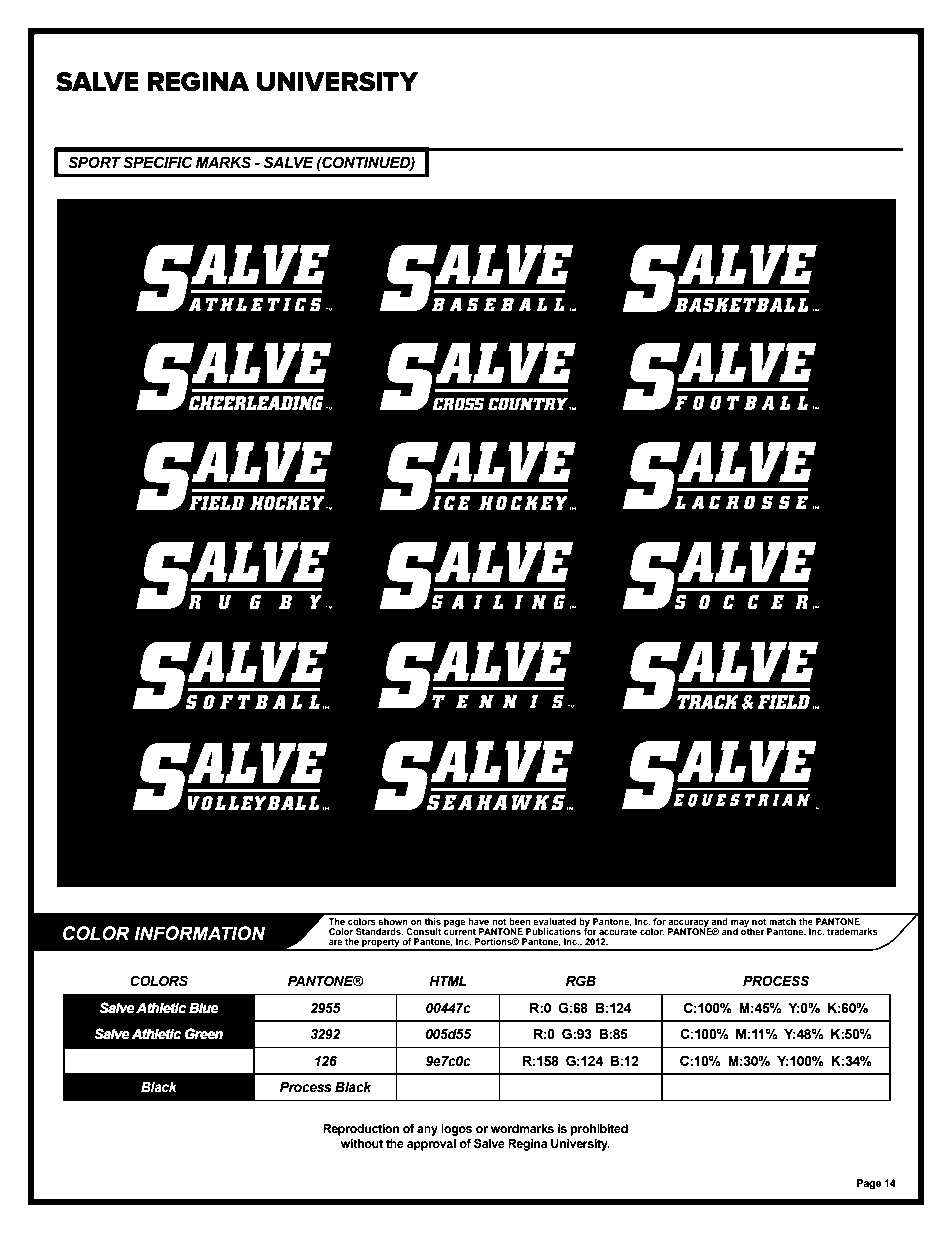 This document has width=952, height=1233. What do you see at coordinates (204, 1061) in the document?
I see `Gold` at bounding box center [204, 1061].
